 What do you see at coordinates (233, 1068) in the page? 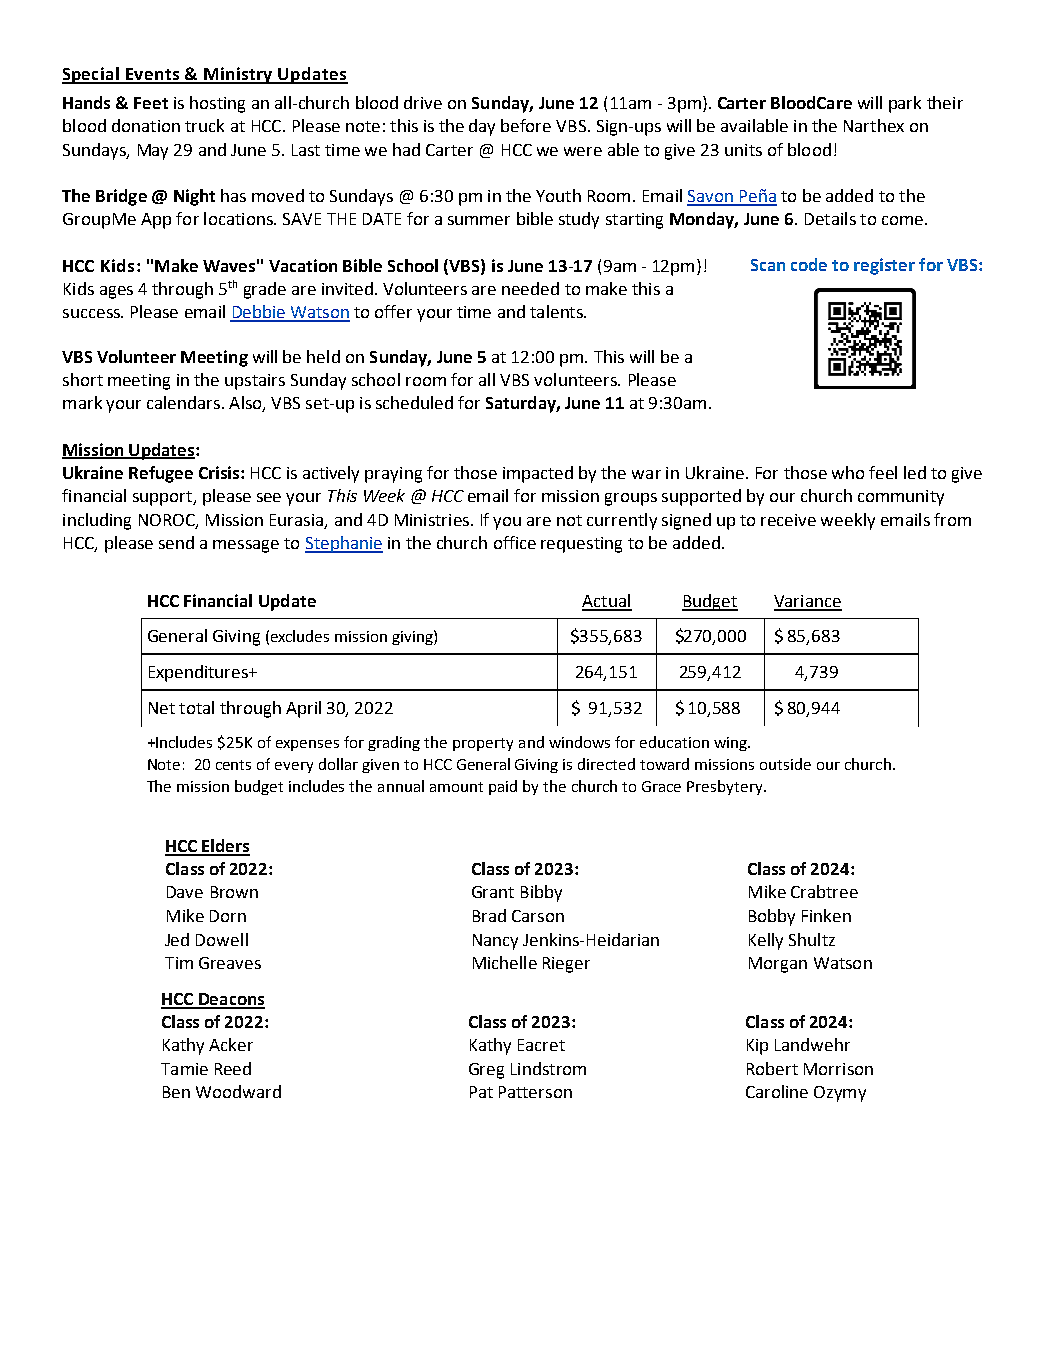
I see `Reed` at bounding box center [233, 1068].
